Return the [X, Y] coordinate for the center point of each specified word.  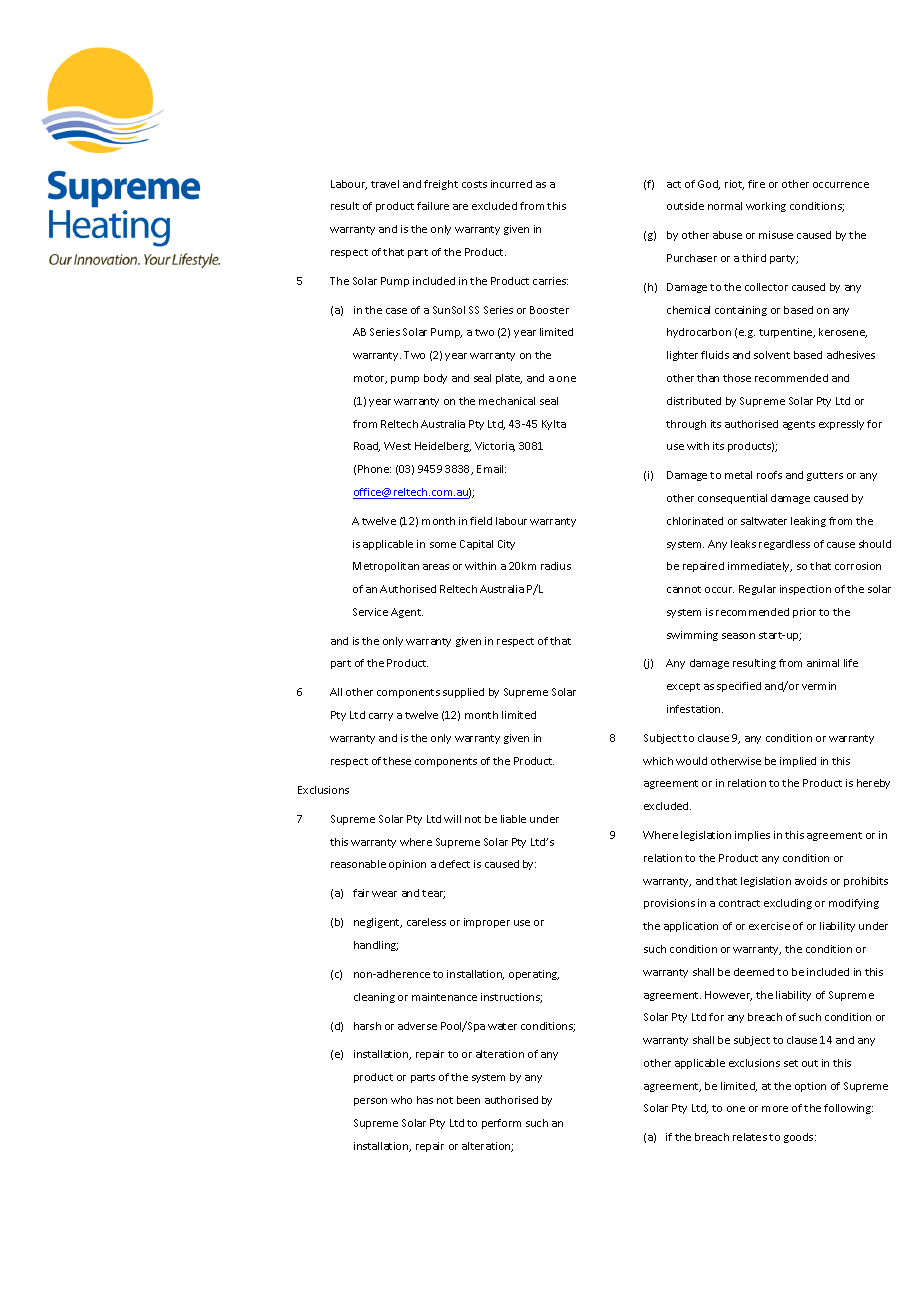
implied [798, 762]
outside [685, 206]
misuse [776, 235]
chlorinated [695, 521]
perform [501, 1124]
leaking [808, 522]
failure [433, 206]
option [810, 1087]
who [401, 1100]
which [658, 761]
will [452, 819]
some [443, 545]
